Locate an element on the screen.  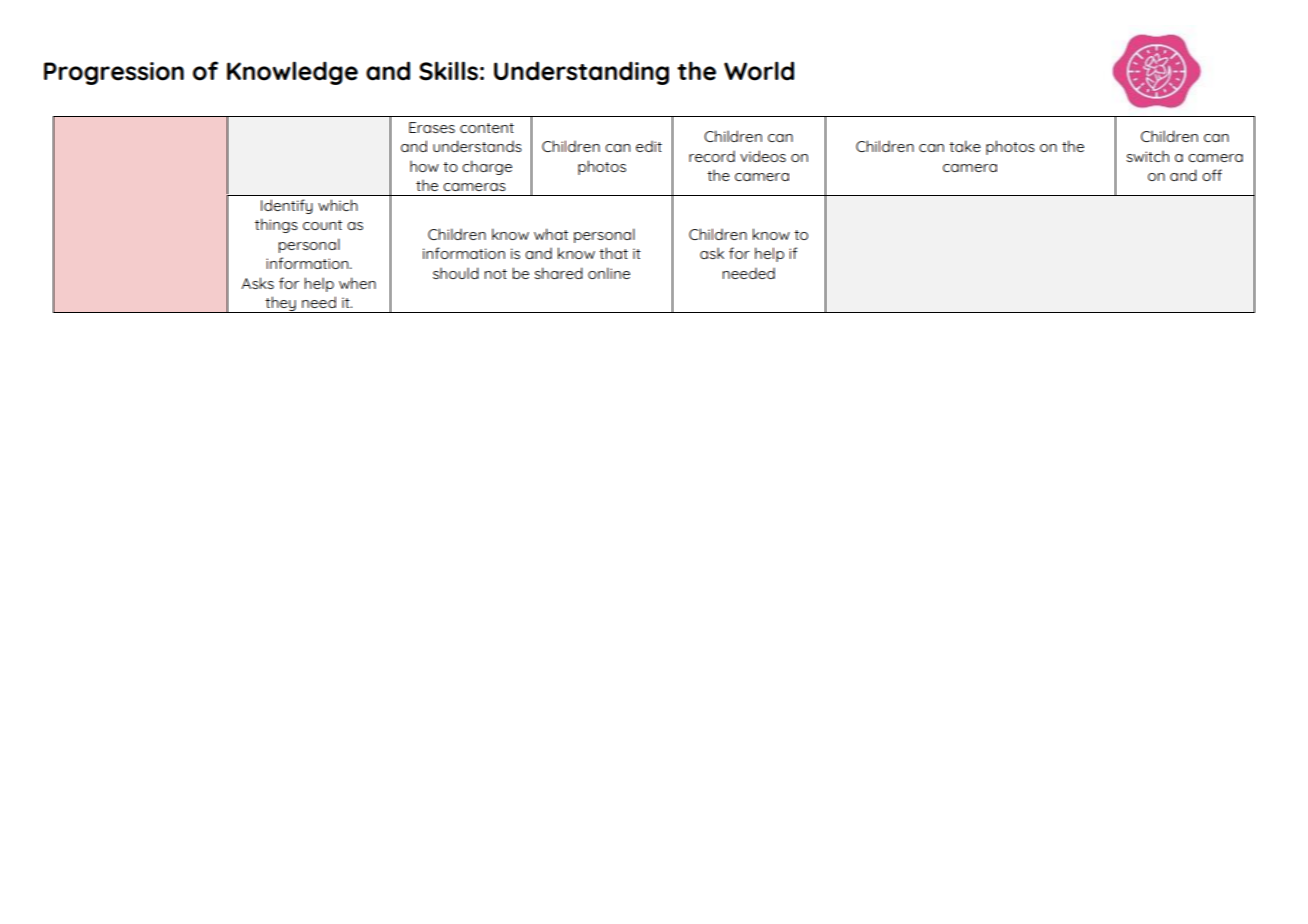
which is located at coordinates (338, 205).
